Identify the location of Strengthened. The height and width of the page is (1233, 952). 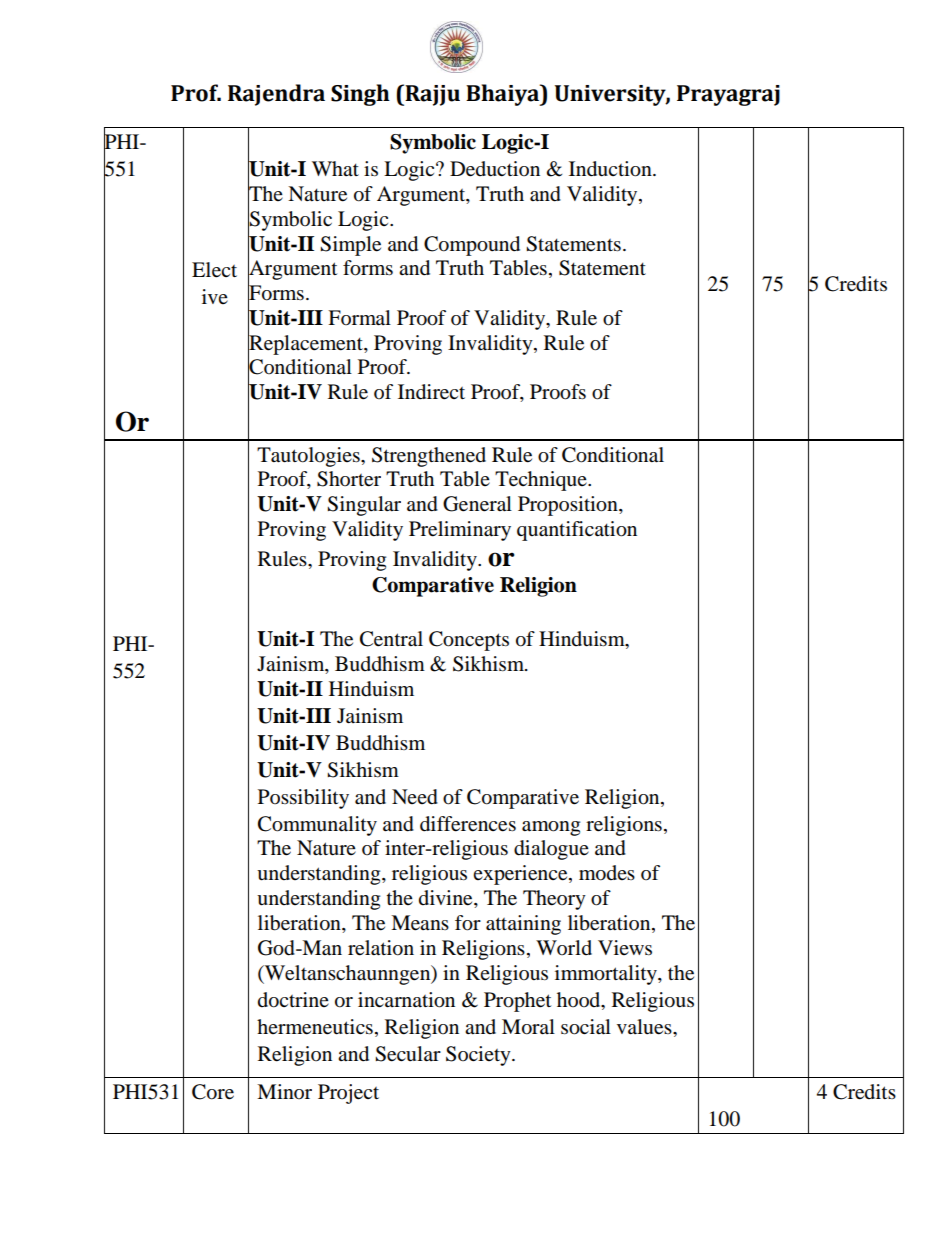
(429, 457).
